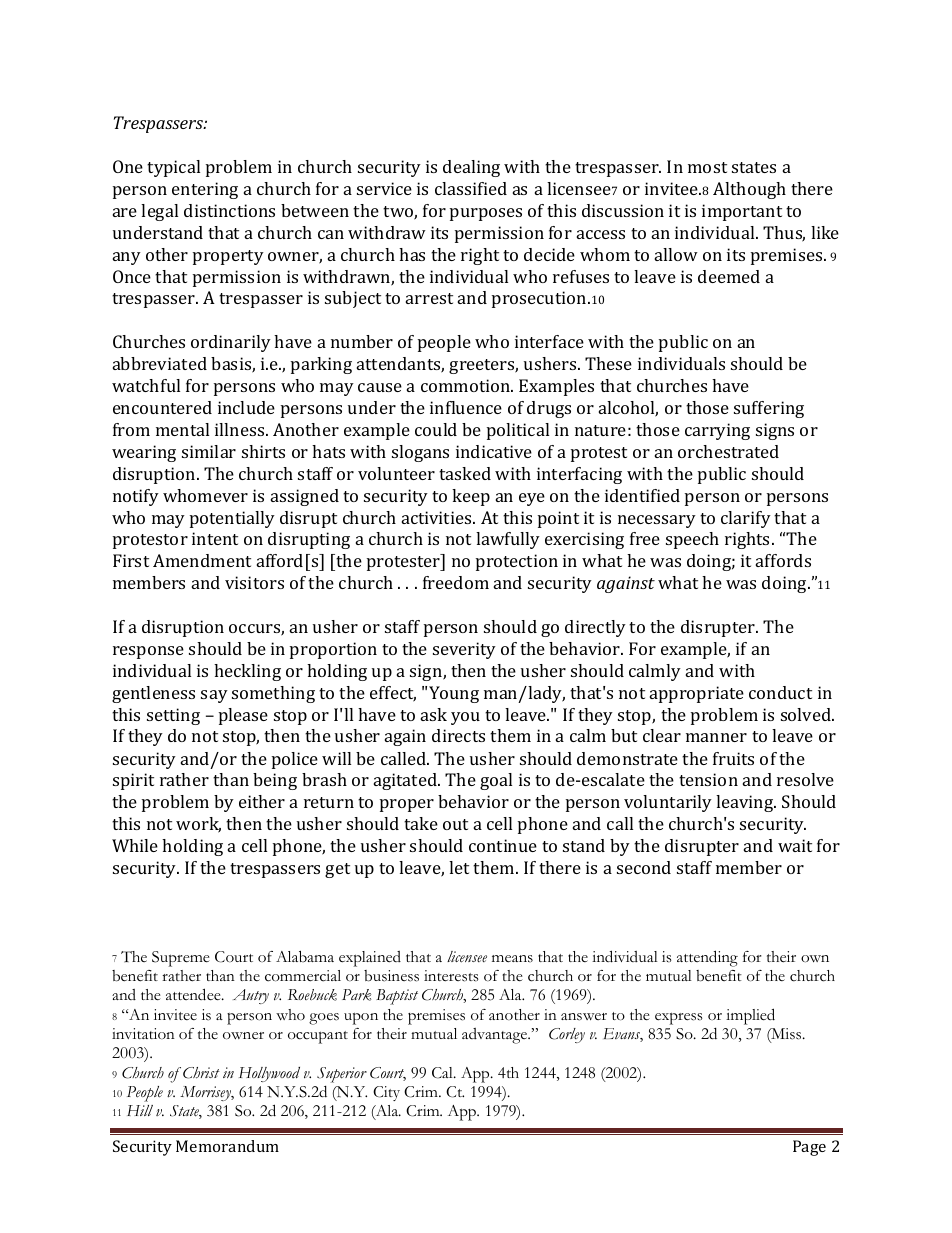 This document has height=1233, width=952. What do you see at coordinates (214, 696) in the document?
I see `say` at bounding box center [214, 696].
